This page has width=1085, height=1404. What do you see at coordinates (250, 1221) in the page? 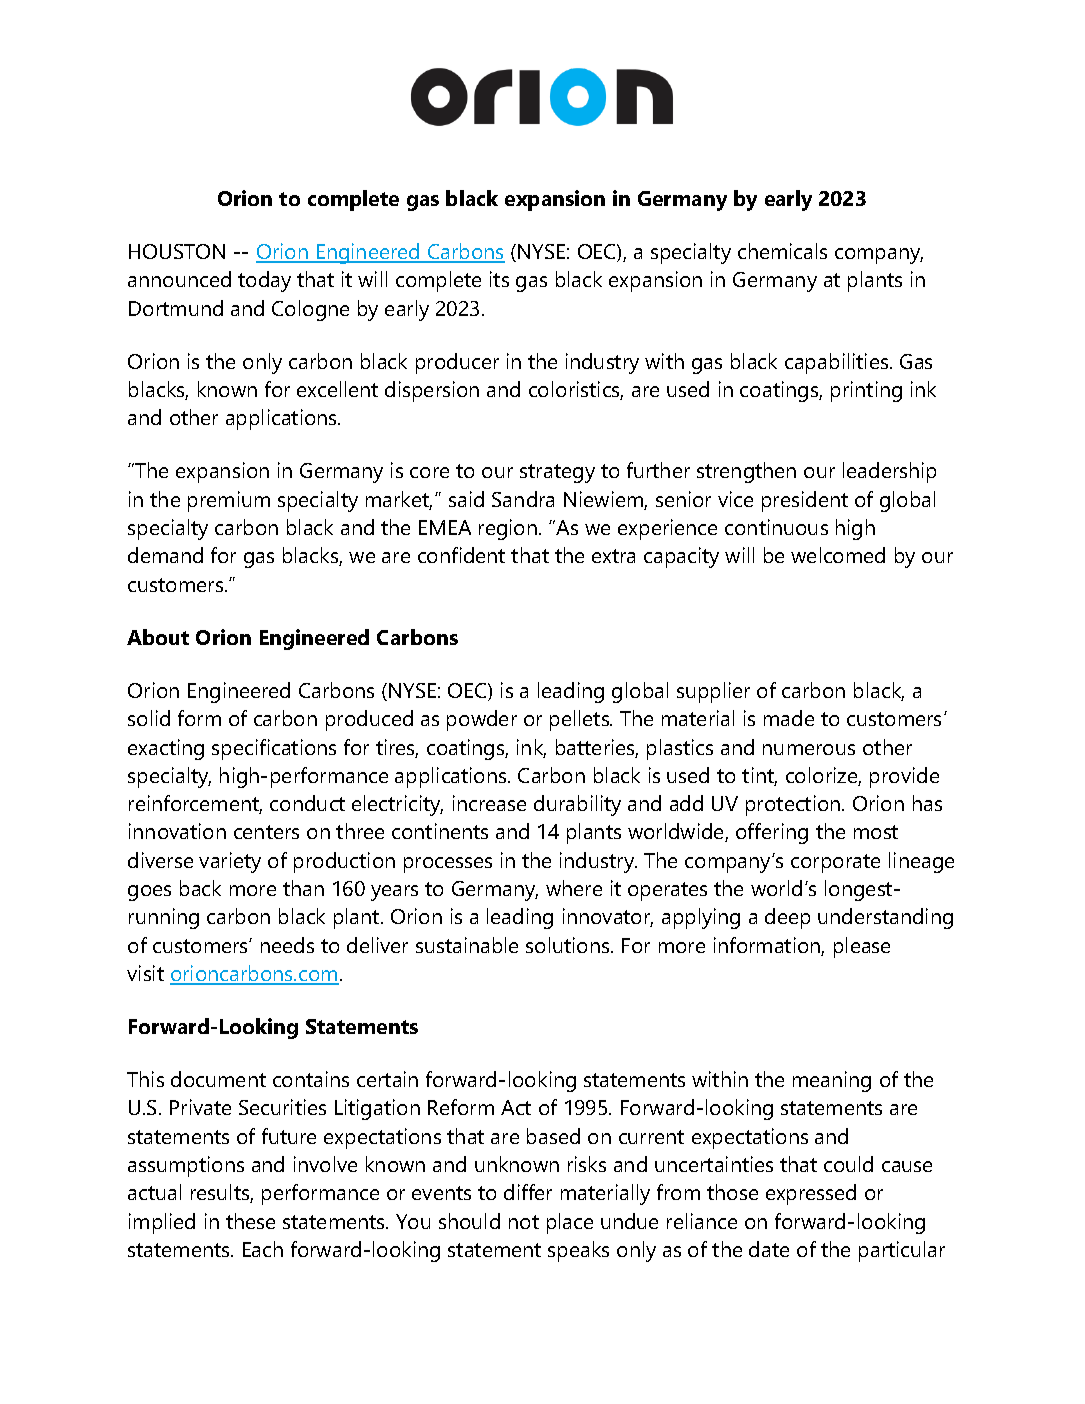
I see `these` at bounding box center [250, 1221].
